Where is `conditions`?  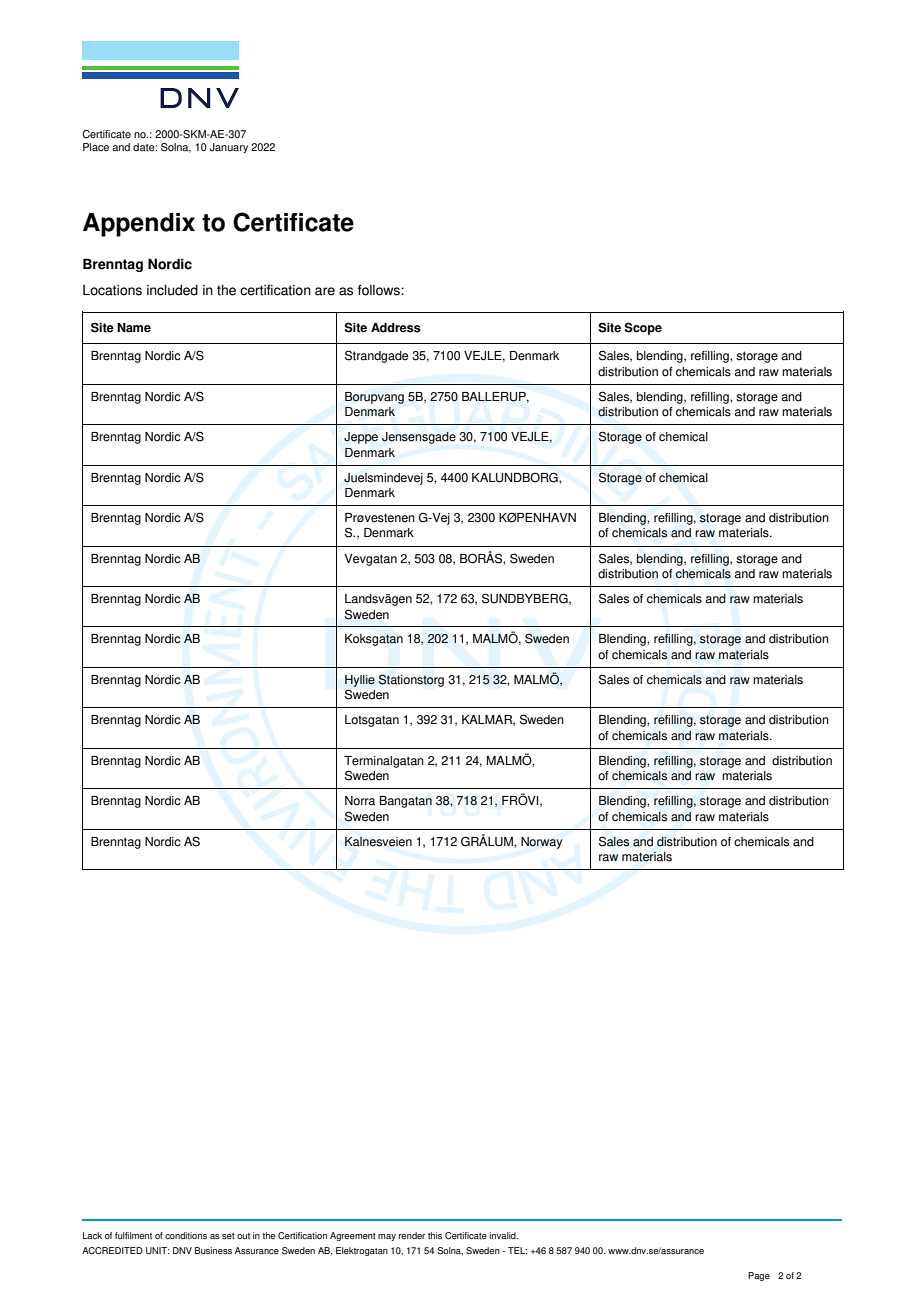
conditions is located at coordinates (186, 1235).
